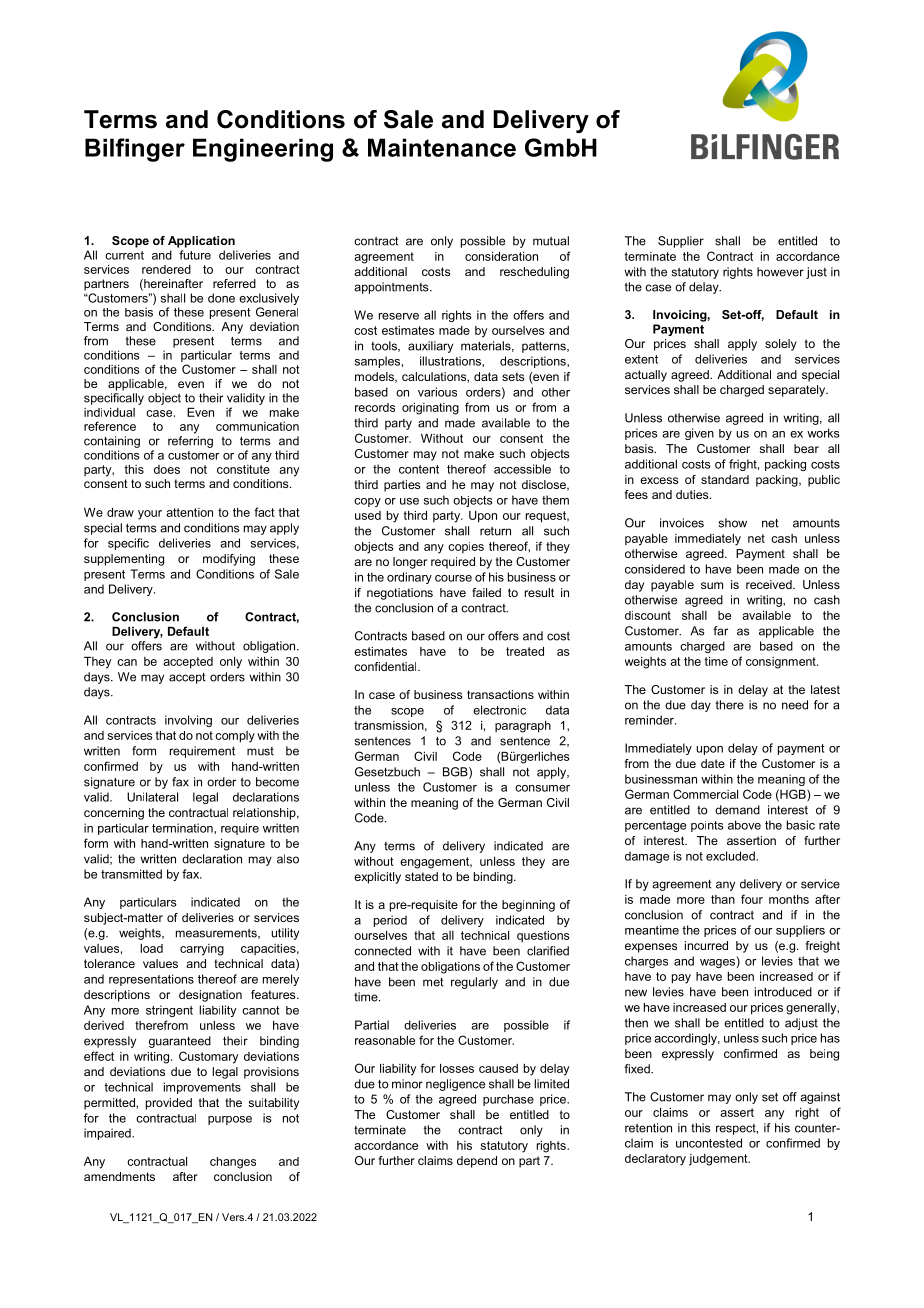  I want to click on Maintenance, so click(442, 147).
